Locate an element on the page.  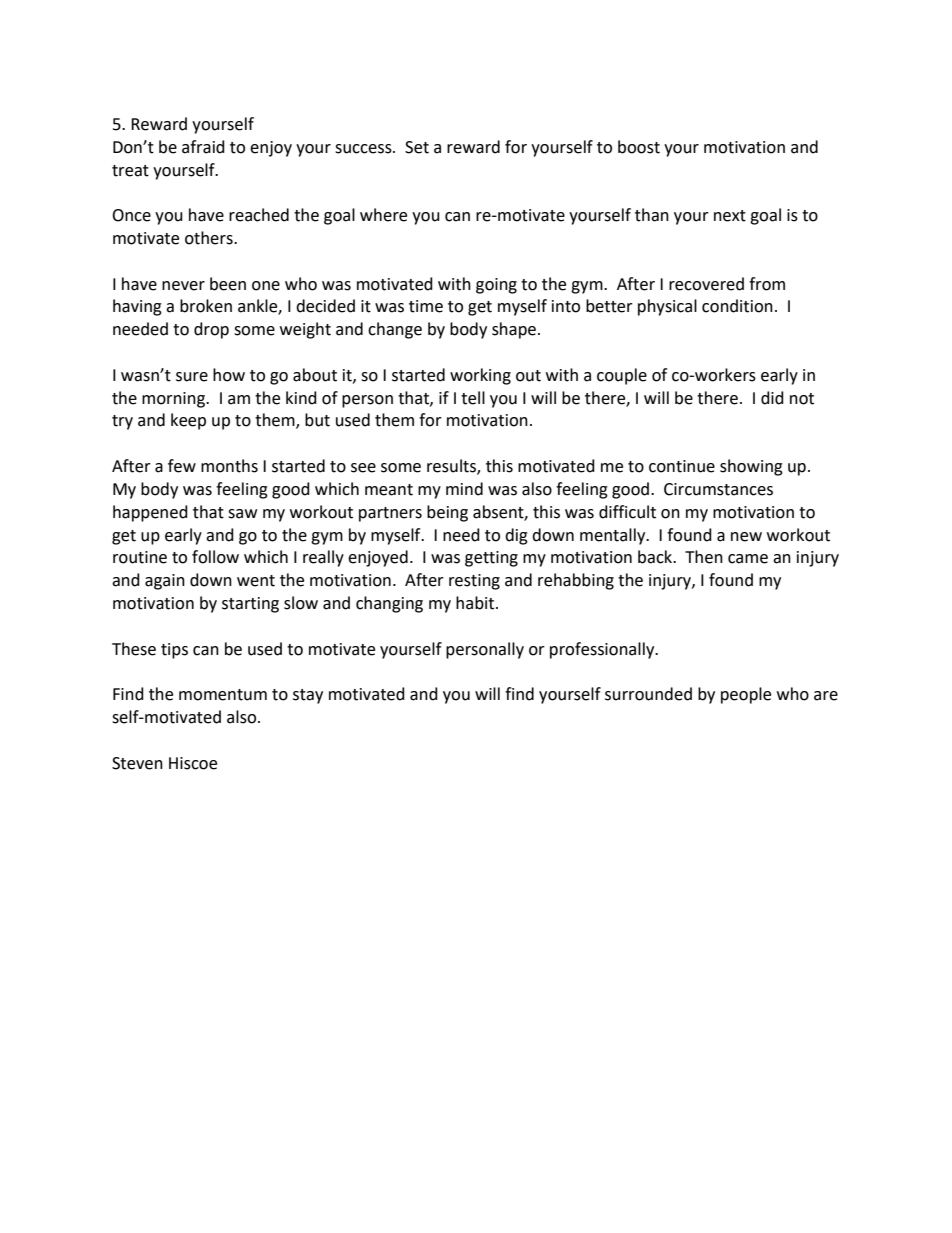
boost is located at coordinates (639, 147).
